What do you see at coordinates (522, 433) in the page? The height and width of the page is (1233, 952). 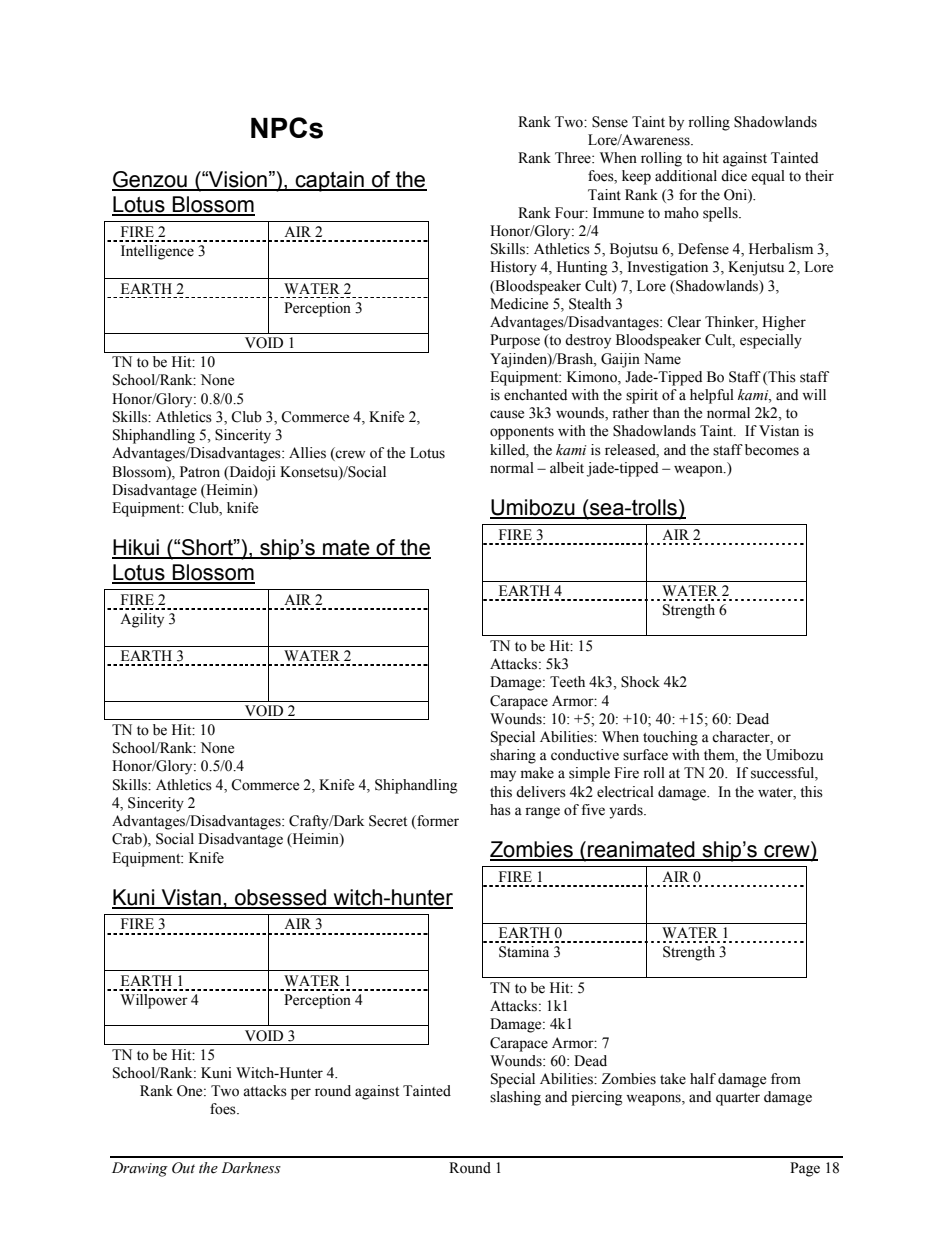 I see `opponents` at bounding box center [522, 433].
